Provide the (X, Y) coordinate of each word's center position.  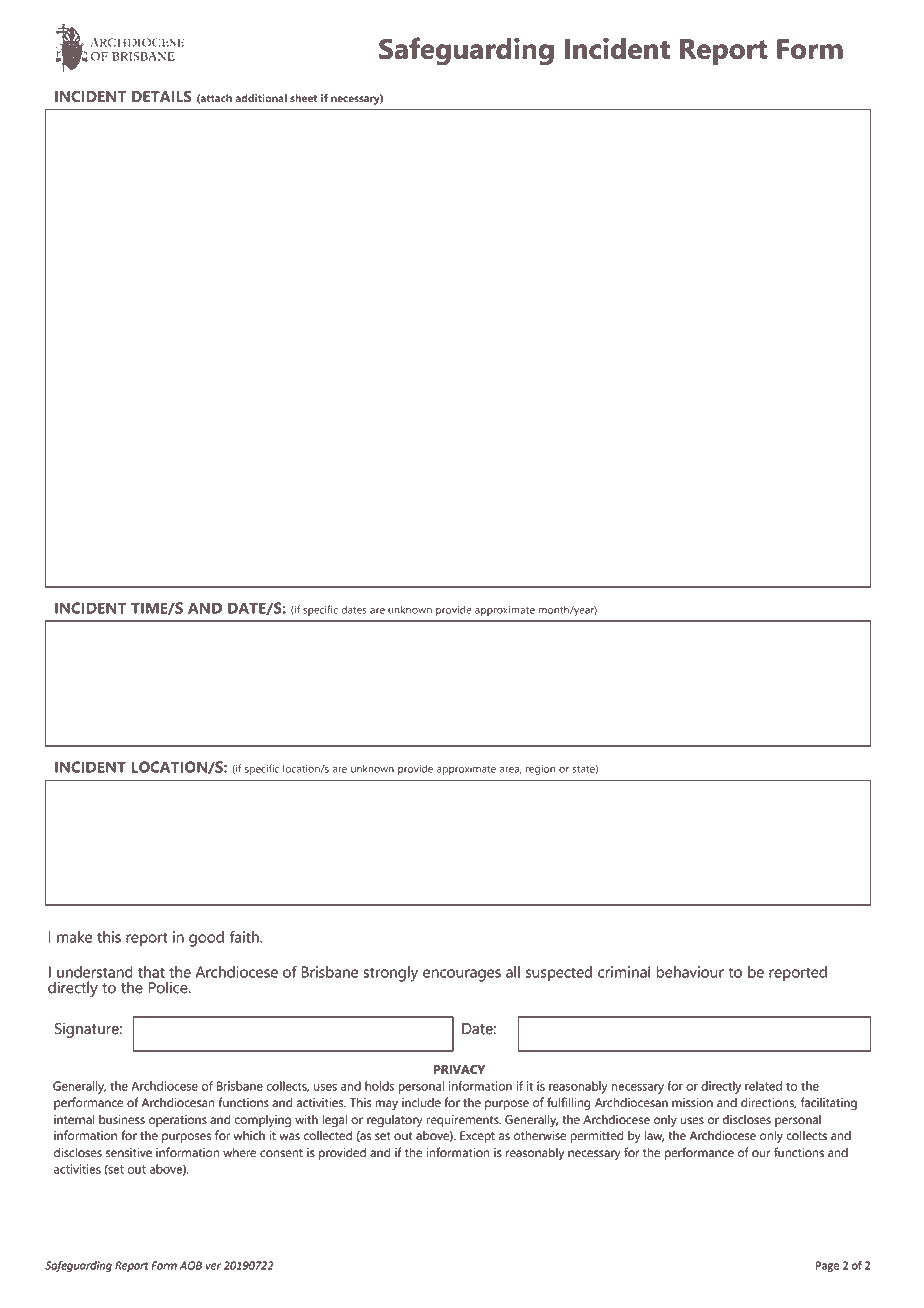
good (206, 939)
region (540, 770)
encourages (462, 975)
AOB (191, 1265)
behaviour (690, 972)
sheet (303, 98)
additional (261, 98)
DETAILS (162, 96)
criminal (624, 972)
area (510, 770)
